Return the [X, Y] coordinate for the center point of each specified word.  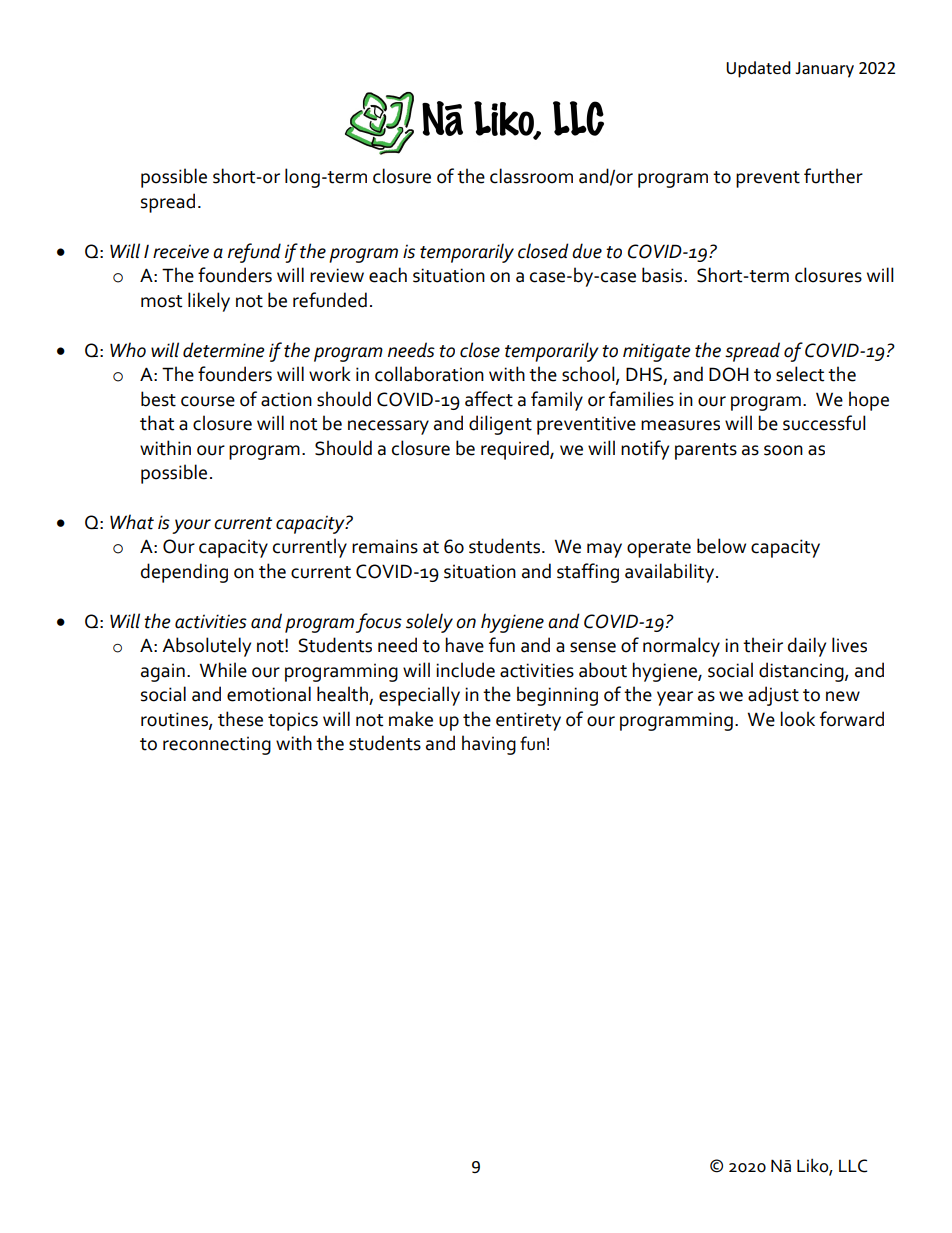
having [489, 745]
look [797, 719]
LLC [853, 1166]
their [763, 645]
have [464, 645]
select [800, 374]
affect [489, 399]
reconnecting [217, 745]
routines [175, 720]
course [208, 401]
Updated [758, 69]
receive [181, 251]
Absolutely [206, 647]
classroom [531, 176]
